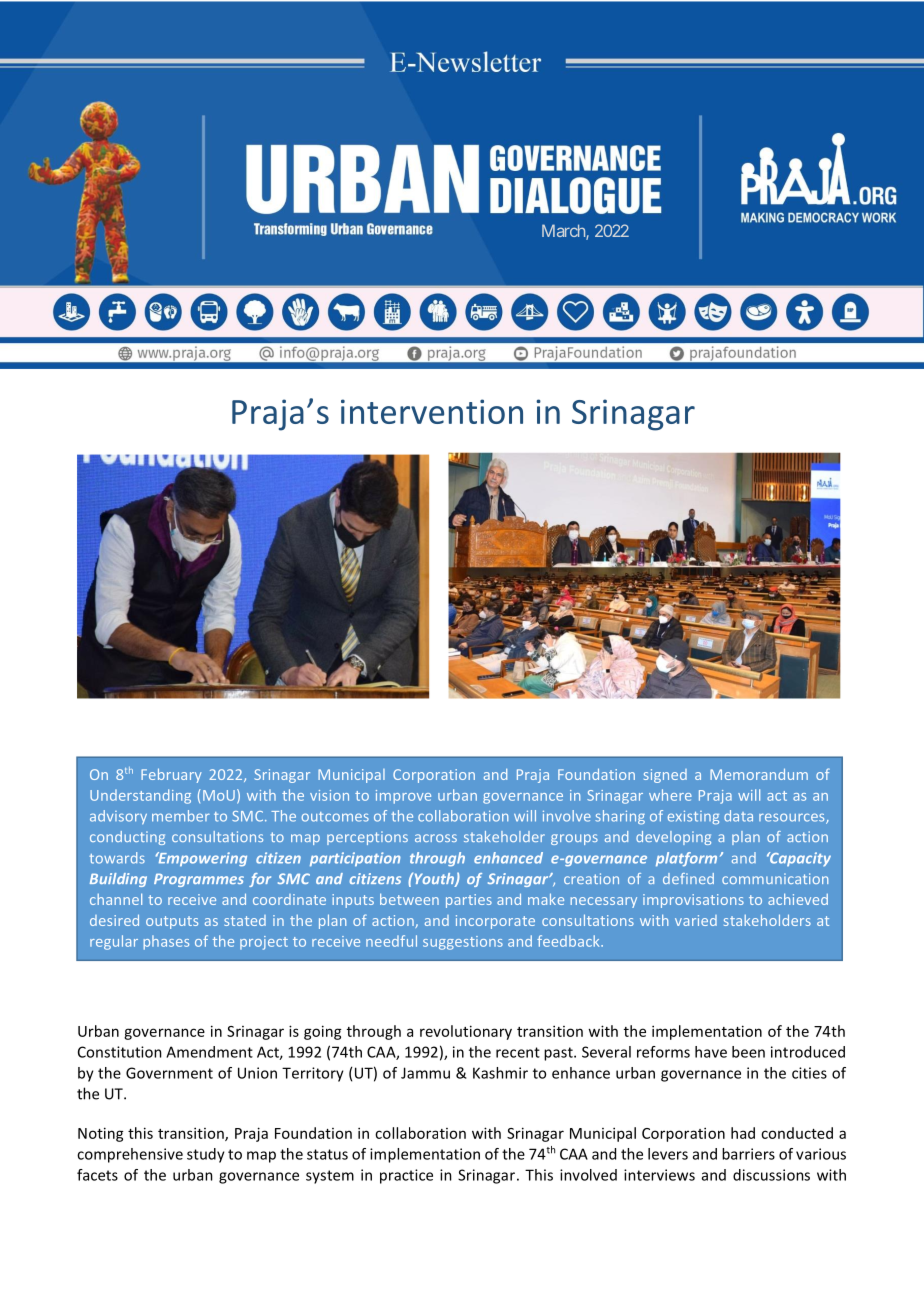 This screenshot has width=924, height=1307. I want to click on varied, so click(696, 920).
